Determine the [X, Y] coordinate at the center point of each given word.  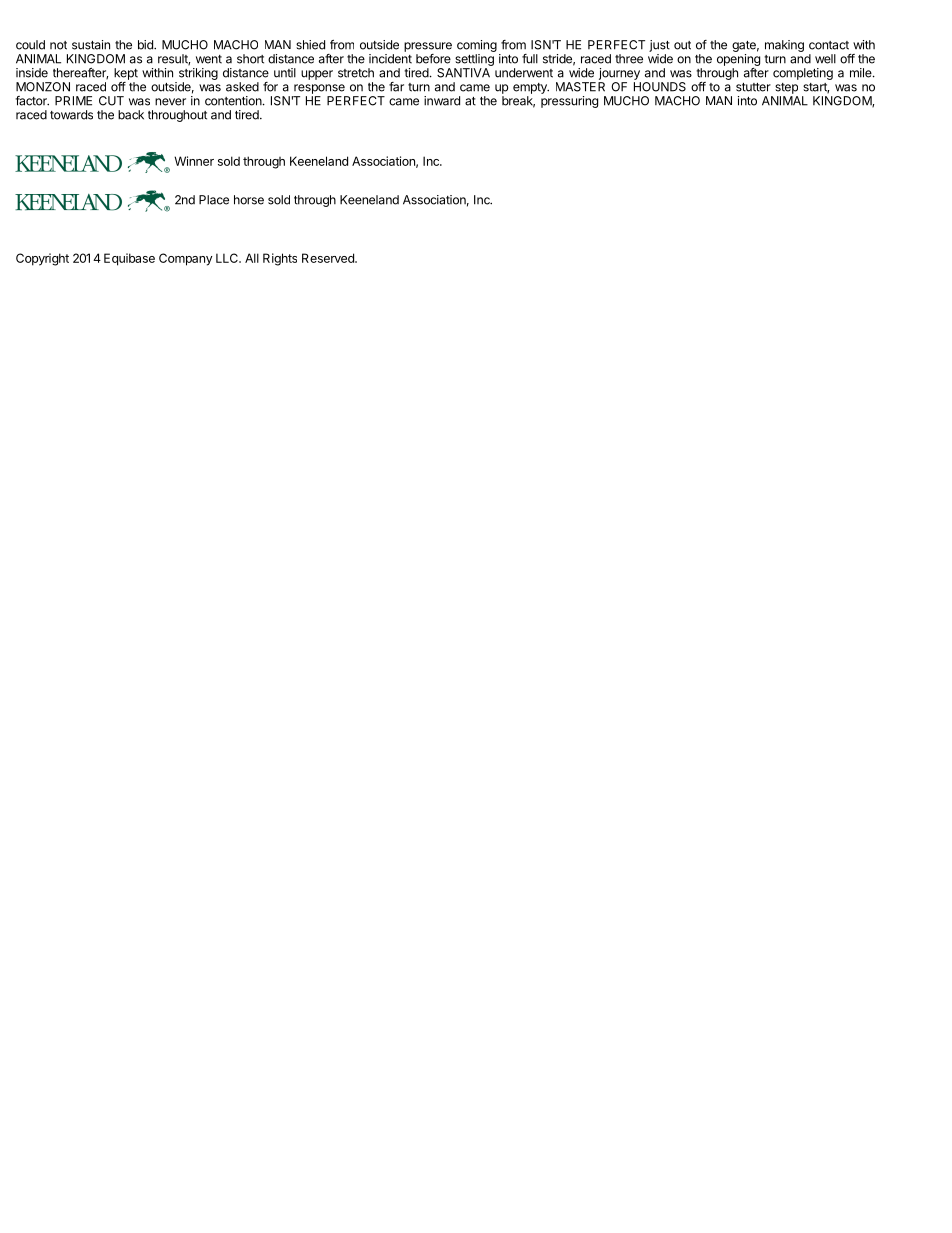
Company [186, 259]
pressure [428, 47]
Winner [194, 161]
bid [146, 45]
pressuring [569, 102]
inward [442, 101]
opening [738, 60]
